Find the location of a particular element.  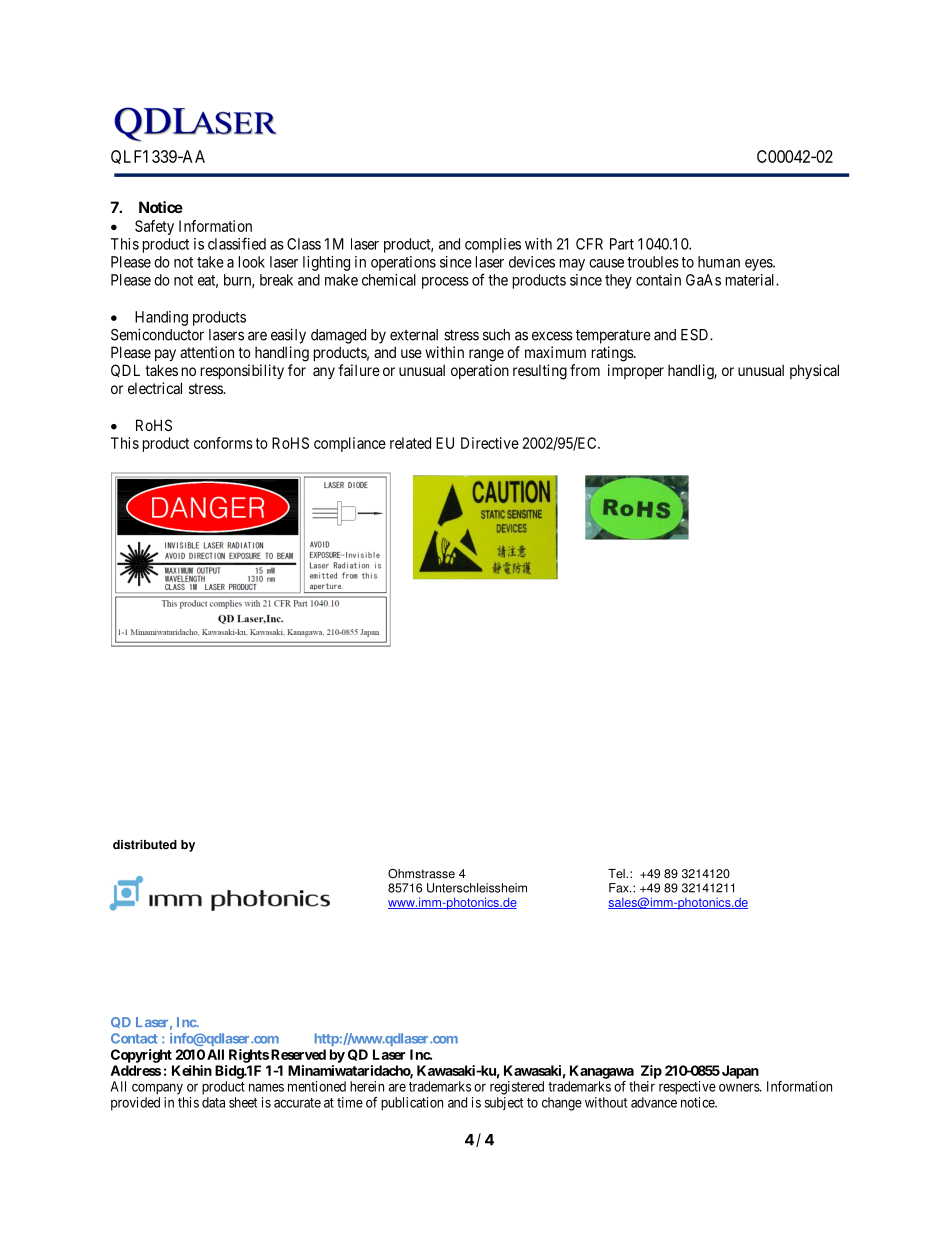

Tel is located at coordinates (617, 874).
